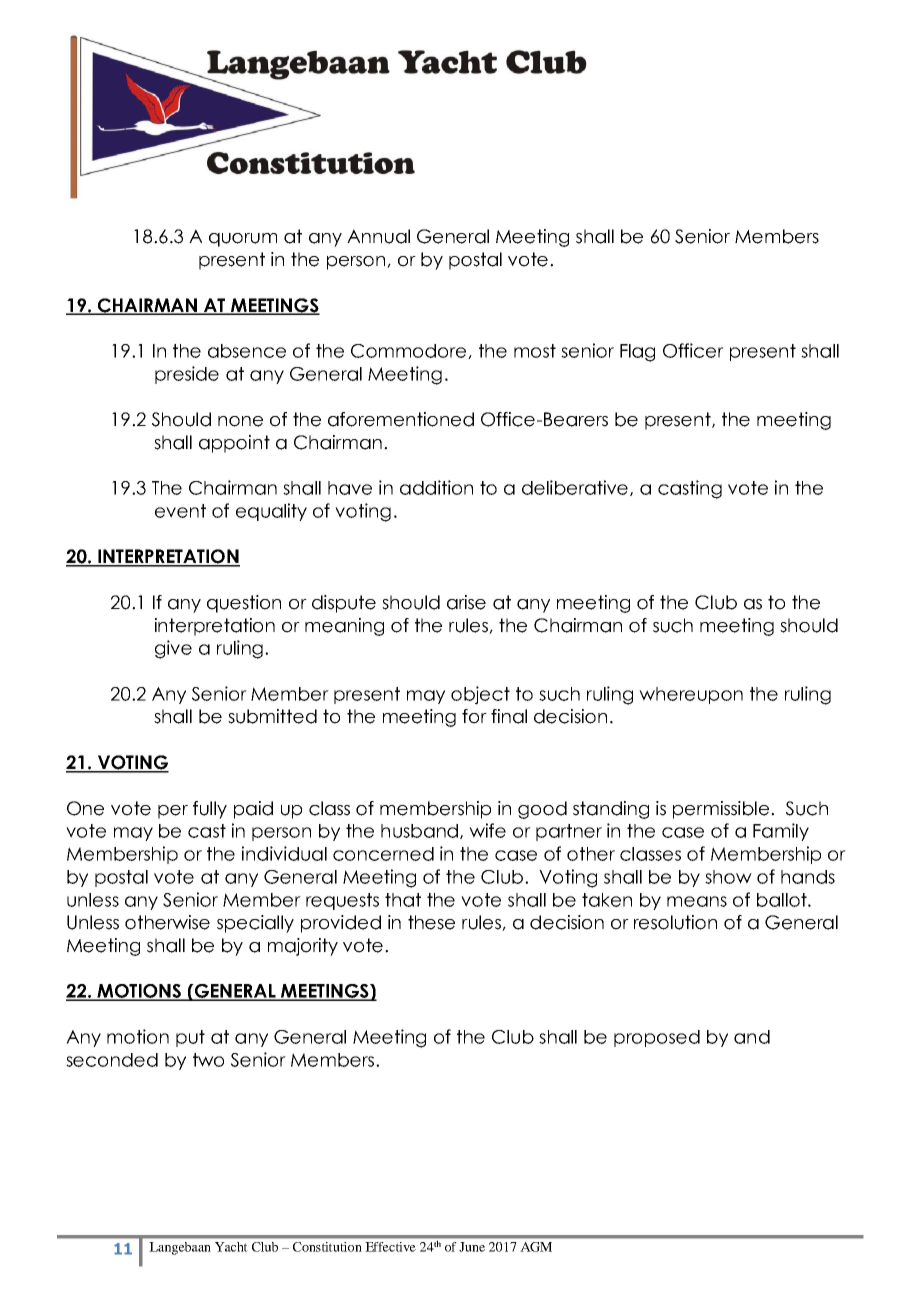  Describe the element at coordinates (234, 444) in the screenshot. I see `appoint` at that location.
